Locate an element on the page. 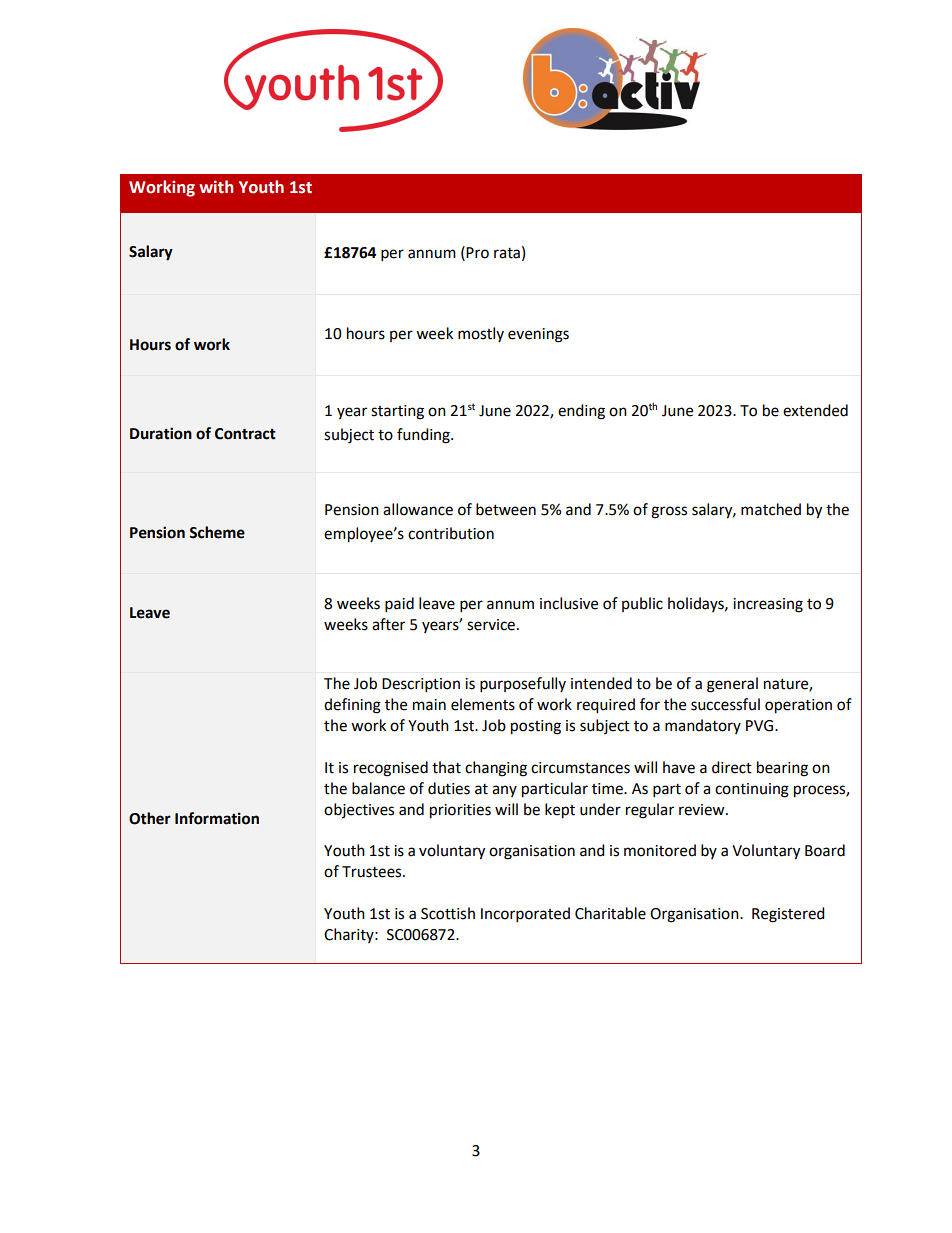 The image size is (952, 1233). Information is located at coordinates (217, 818).
